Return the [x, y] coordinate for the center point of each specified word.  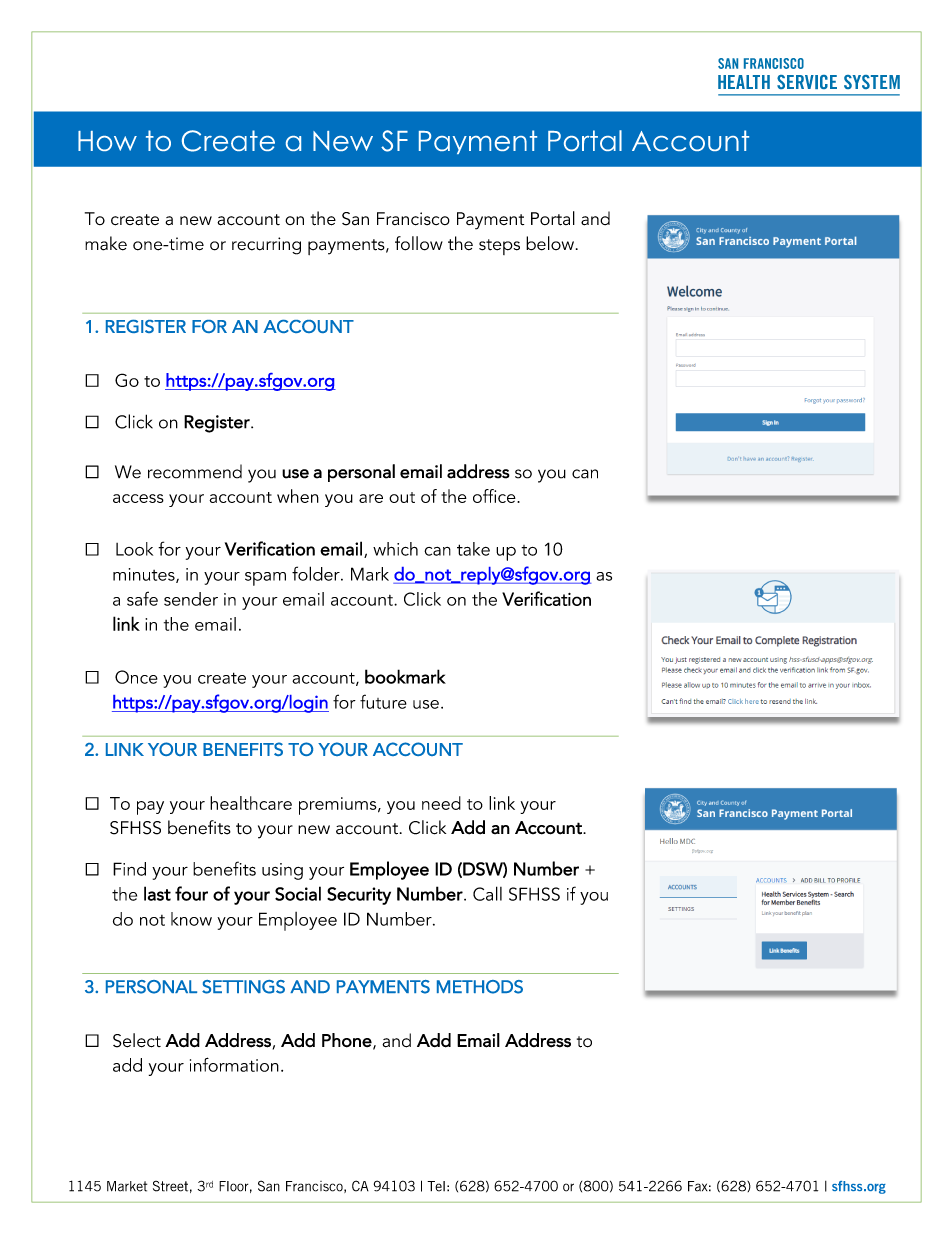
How [107, 141]
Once [136, 677]
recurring [266, 246]
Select [137, 1040]
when [298, 496]
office [495, 496]
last [157, 893]
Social [298, 893]
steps [499, 247]
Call [487, 893]
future [383, 701]
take [473, 549]
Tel [436, 1186]
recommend [195, 471]
